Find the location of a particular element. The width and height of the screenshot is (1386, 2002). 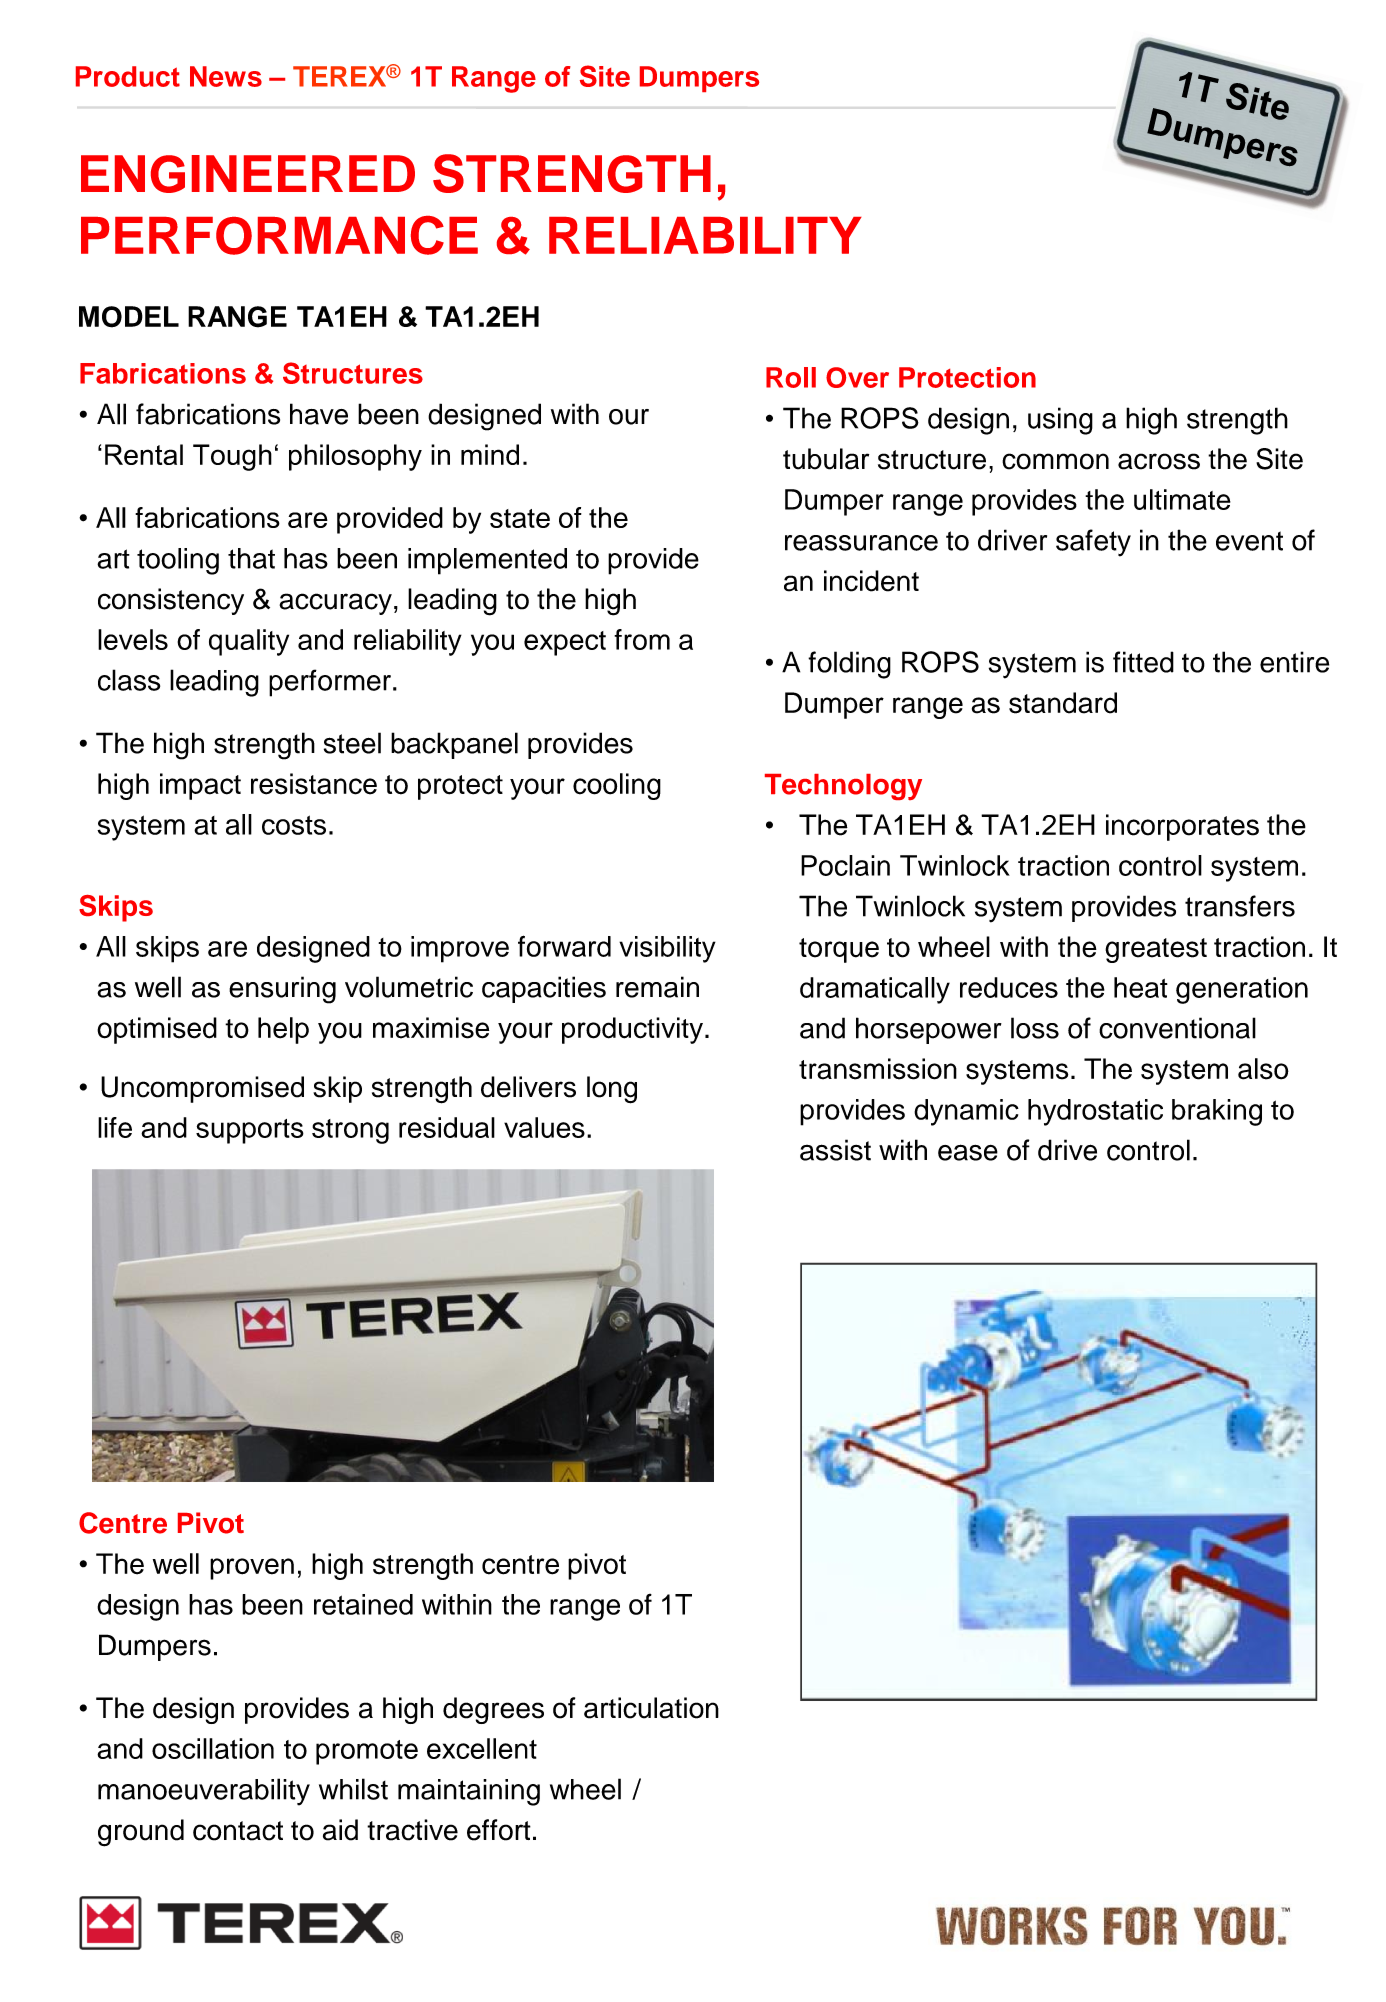

ENGINEERED is located at coordinates (248, 174).
